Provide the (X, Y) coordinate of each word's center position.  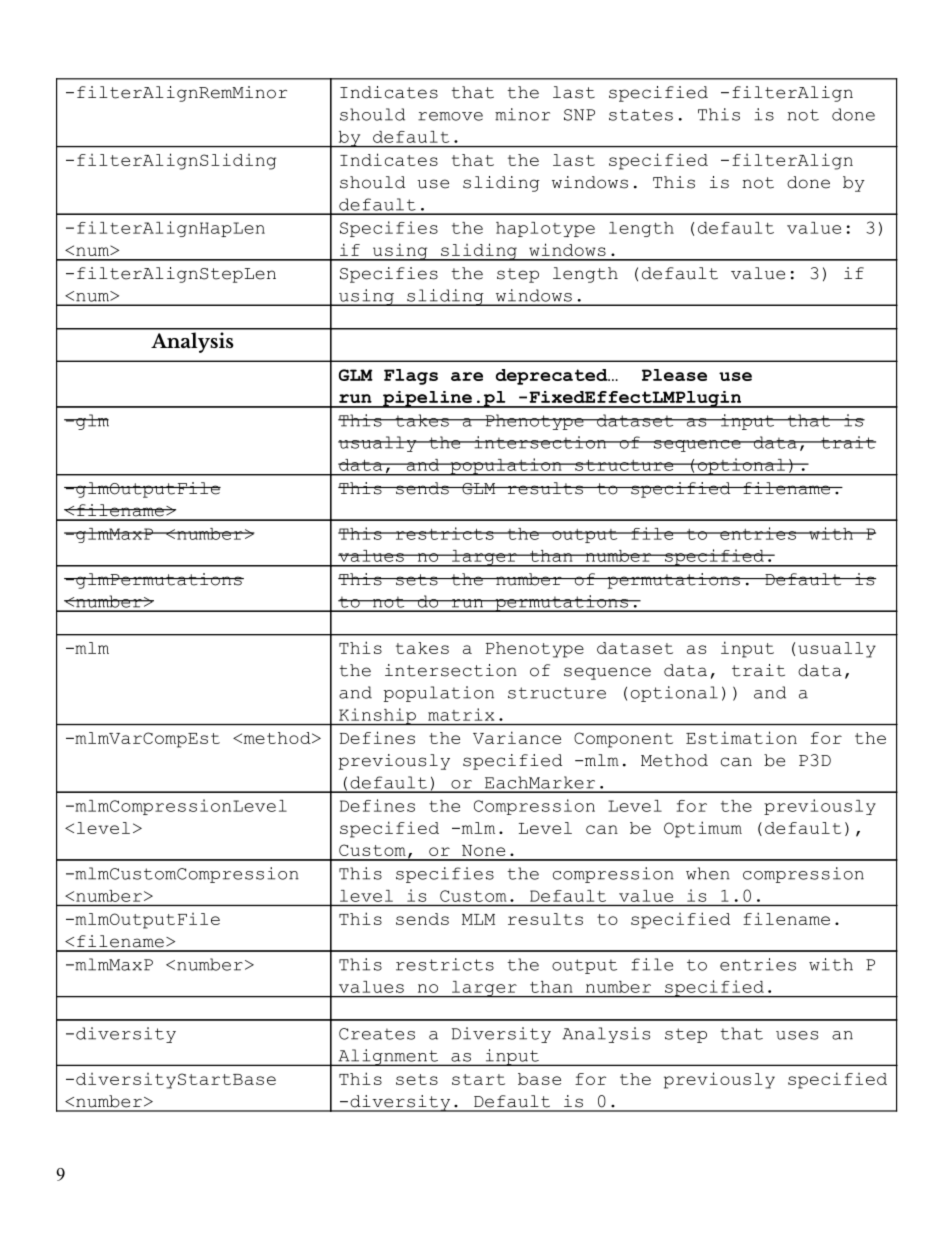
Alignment (388, 1057)
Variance (517, 737)
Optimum (703, 829)
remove (450, 116)
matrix (461, 714)
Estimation (741, 737)
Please (674, 375)
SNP (579, 115)
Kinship (377, 716)
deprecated (553, 377)
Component (623, 740)
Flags (411, 377)
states (641, 115)
